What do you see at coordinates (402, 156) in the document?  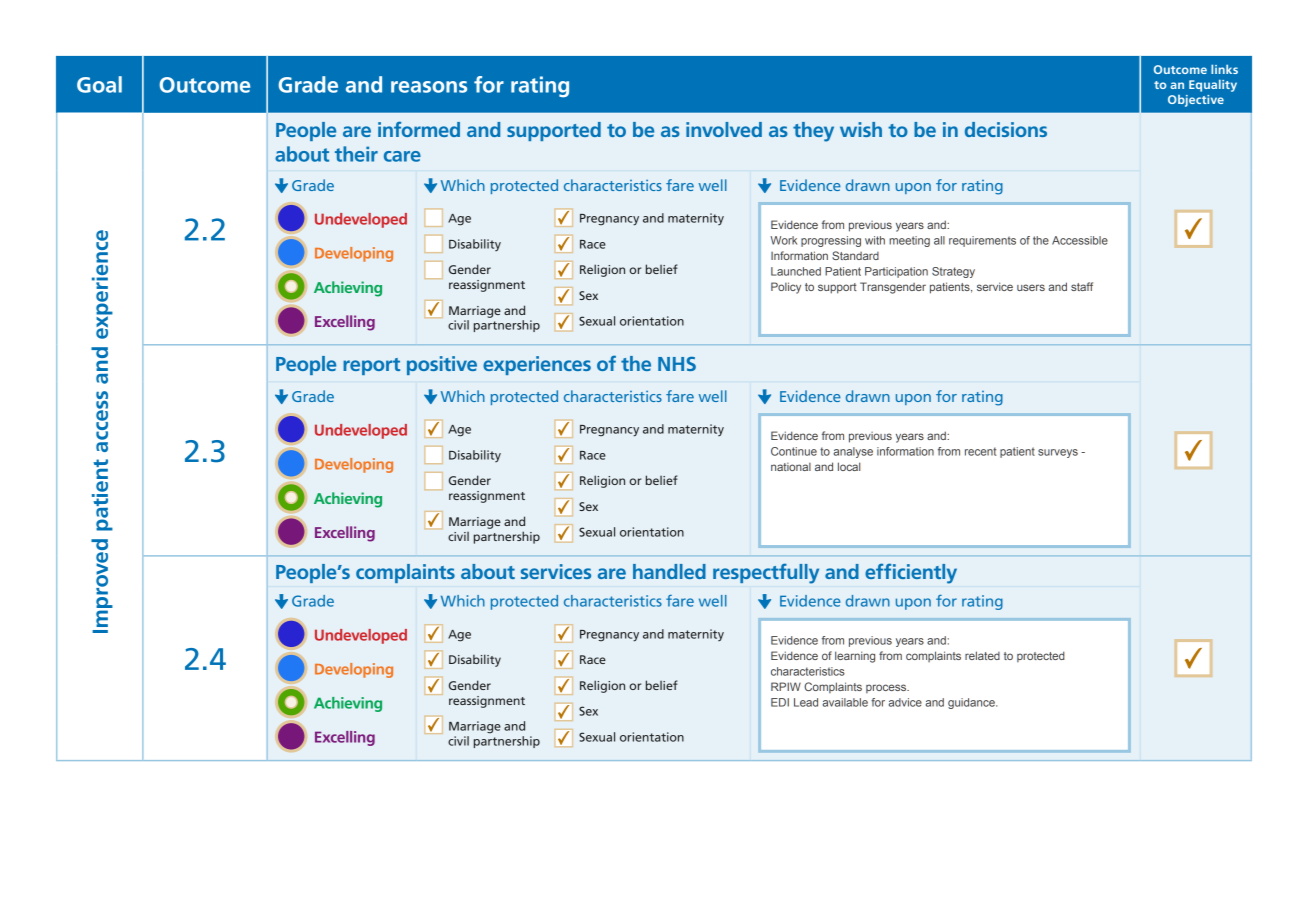 I see `care` at bounding box center [402, 156].
